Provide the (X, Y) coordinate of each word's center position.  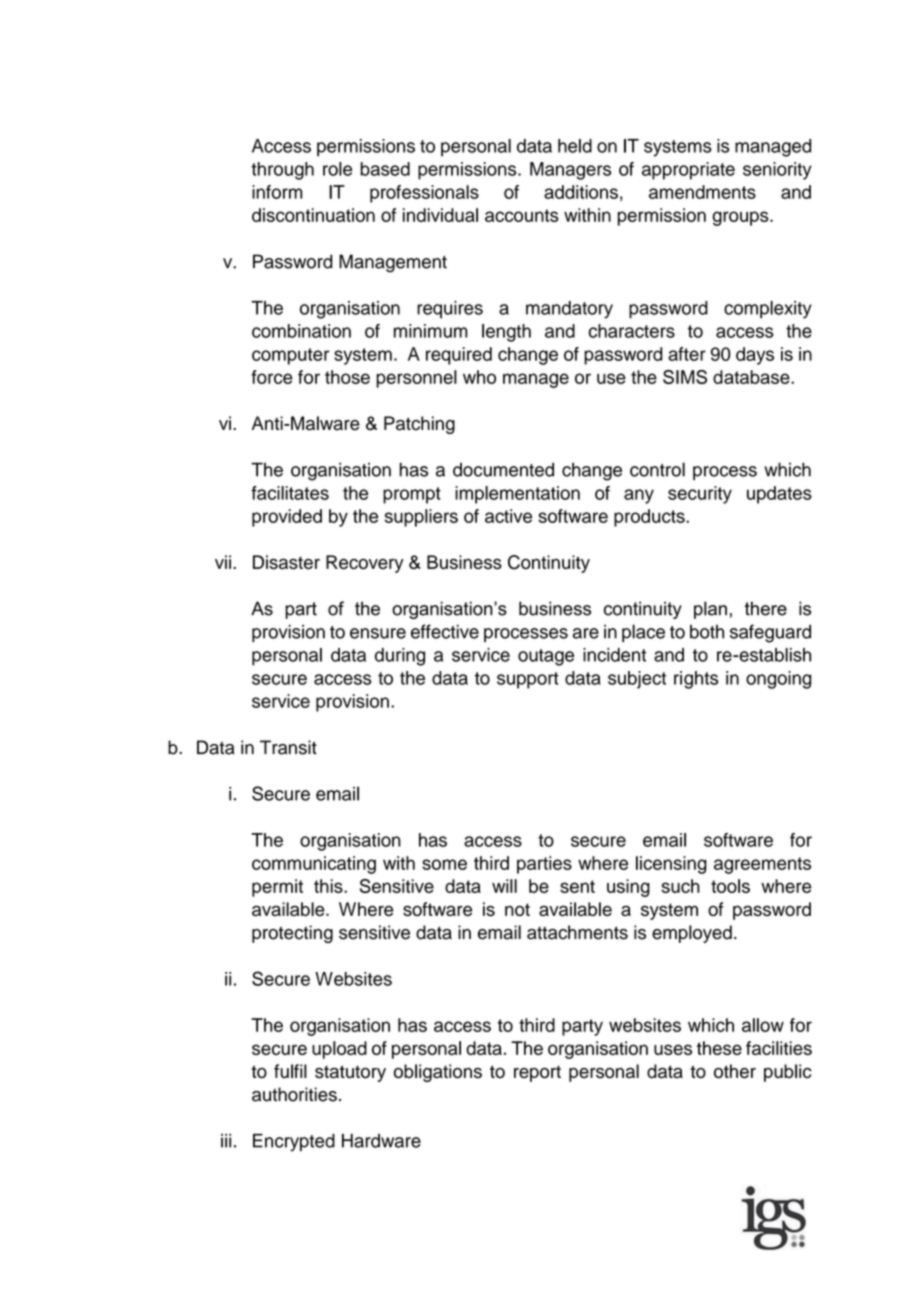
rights (696, 680)
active (508, 516)
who (479, 377)
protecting (292, 934)
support (528, 680)
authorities (294, 1094)
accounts (522, 215)
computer (290, 356)
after (687, 354)
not (517, 909)
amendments (702, 192)
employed (692, 934)
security (700, 495)
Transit (288, 747)
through (282, 171)
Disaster (286, 562)
